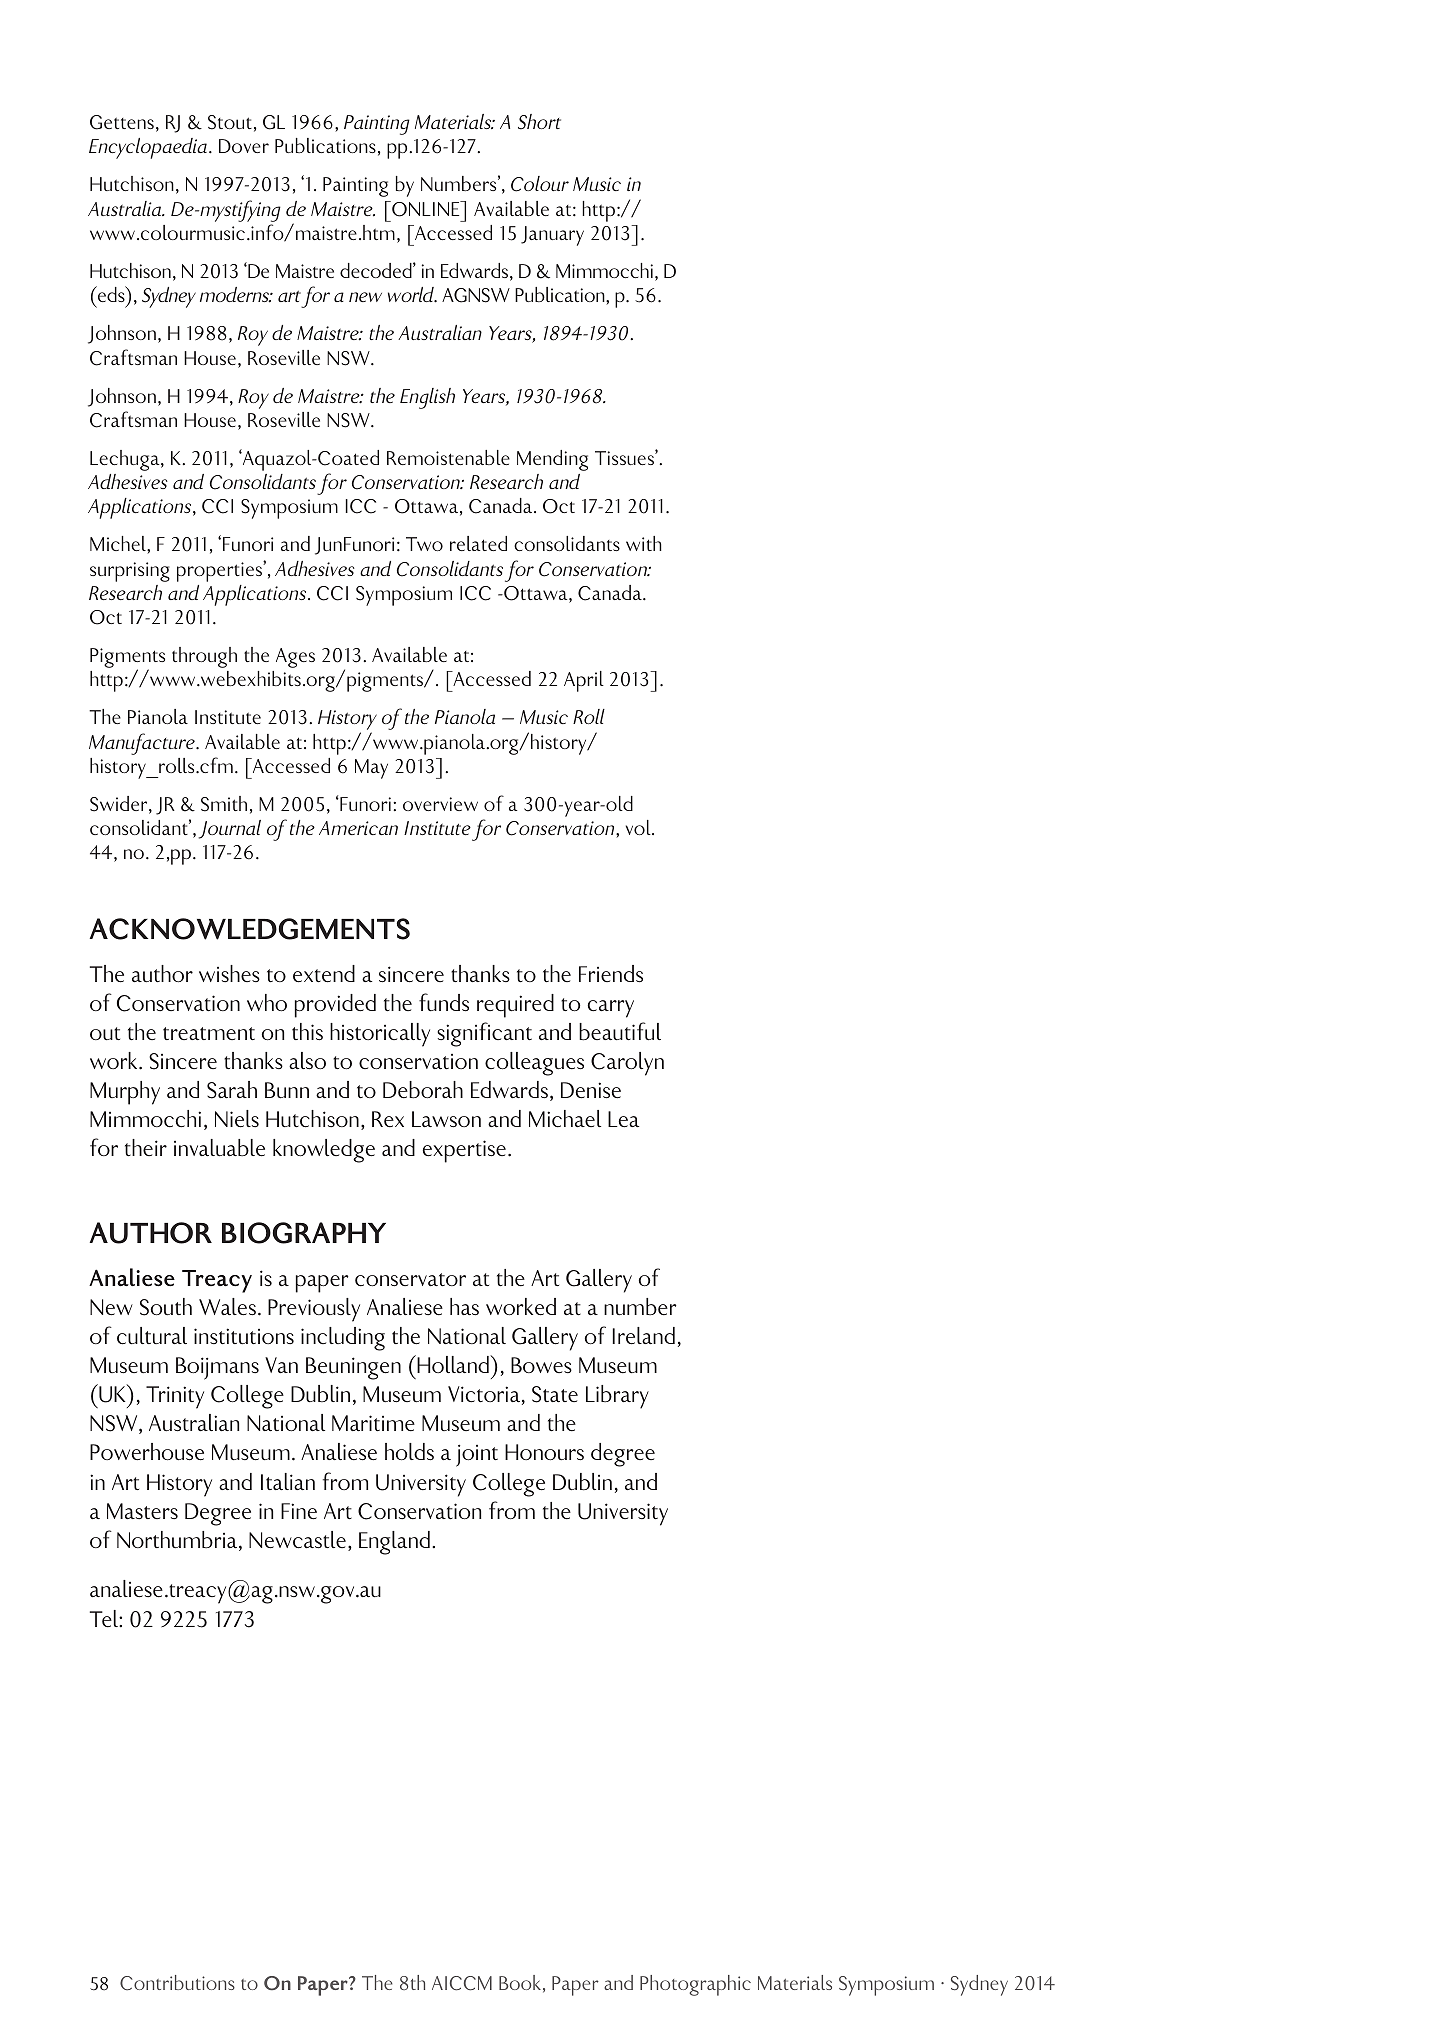 This screenshot has height=2042, width=1444. Describe the element at coordinates (409, 1452) in the screenshot. I see `holds` at that location.
